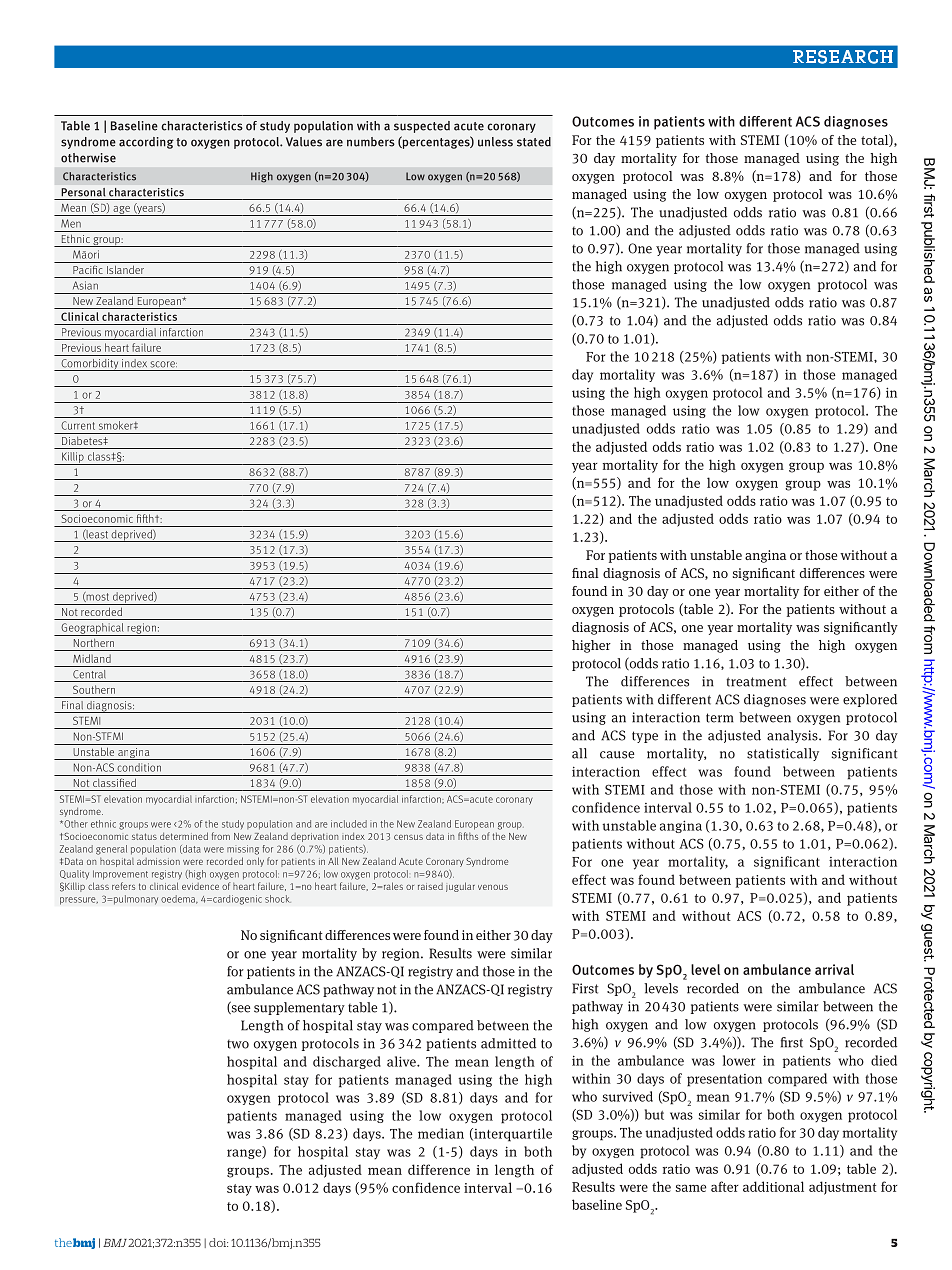  I want to click on cause, so click(617, 755).
